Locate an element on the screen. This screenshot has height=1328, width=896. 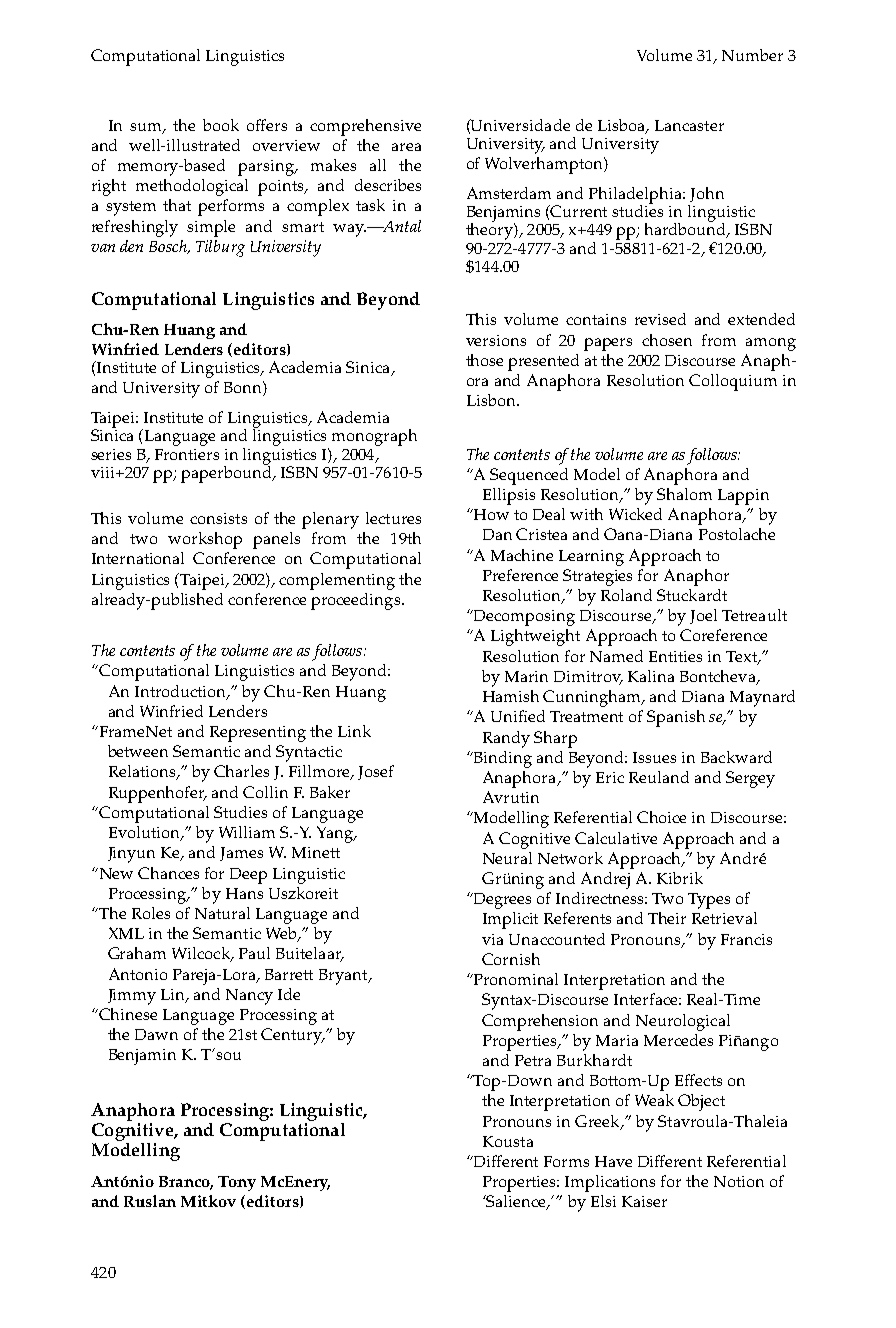
Ruslan is located at coordinates (150, 1201).
